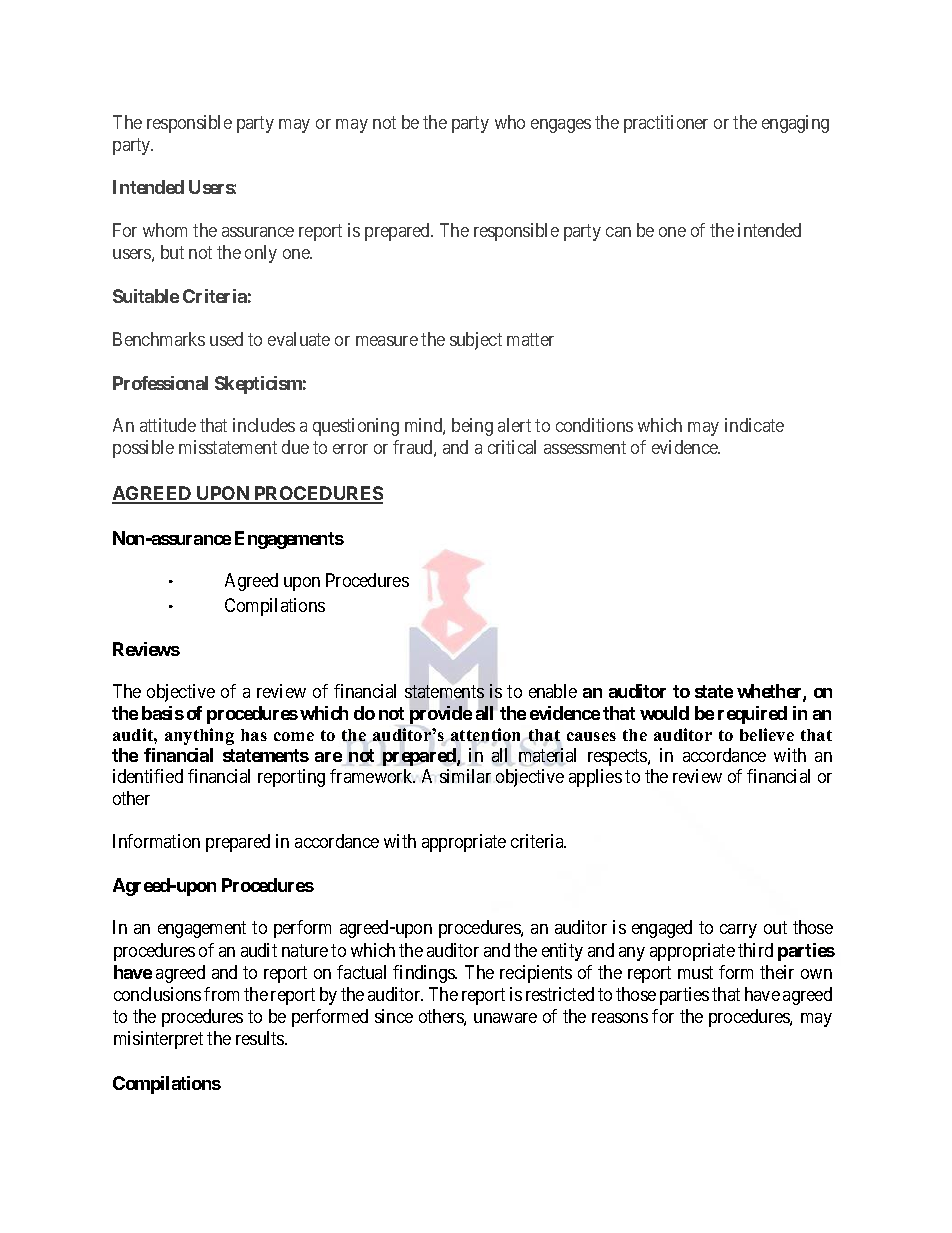  I want to click on indicate, so click(754, 425).
